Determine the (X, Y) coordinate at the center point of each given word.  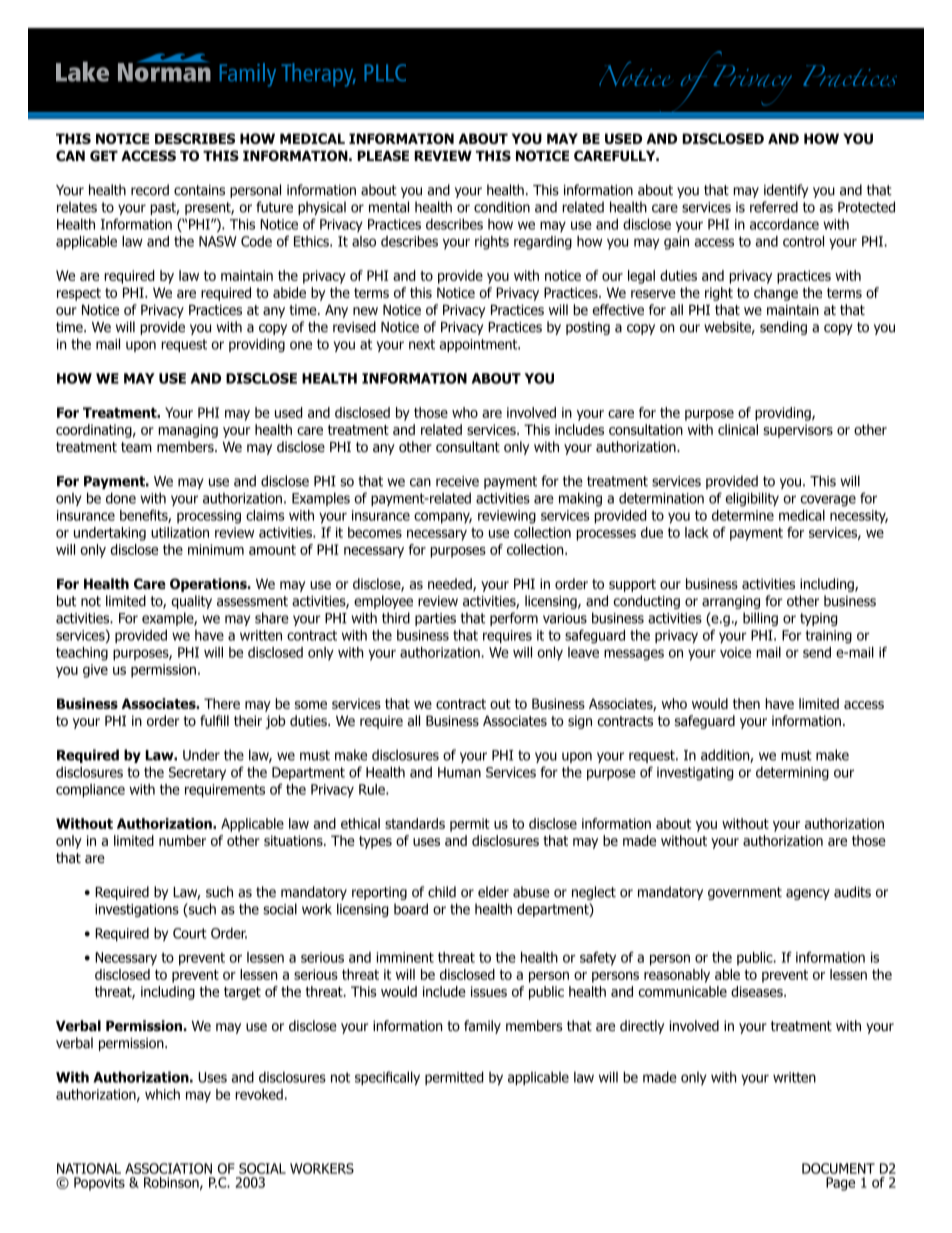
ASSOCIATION (168, 1168)
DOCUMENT (838, 1168)
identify (786, 191)
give (95, 671)
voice (735, 652)
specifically (387, 1078)
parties (435, 619)
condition (502, 207)
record (150, 190)
